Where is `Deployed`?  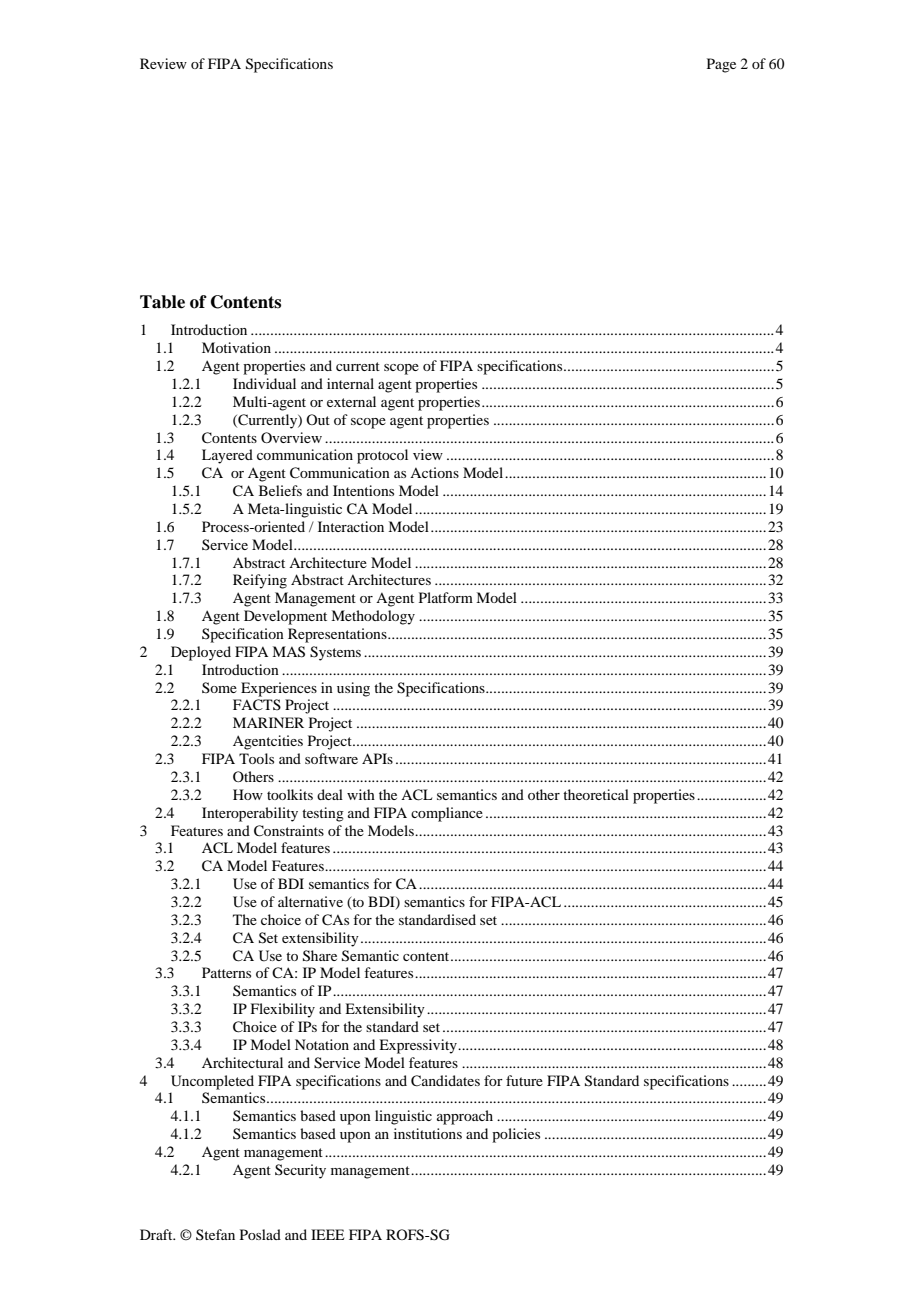
Deployed is located at coordinates (201, 653).
